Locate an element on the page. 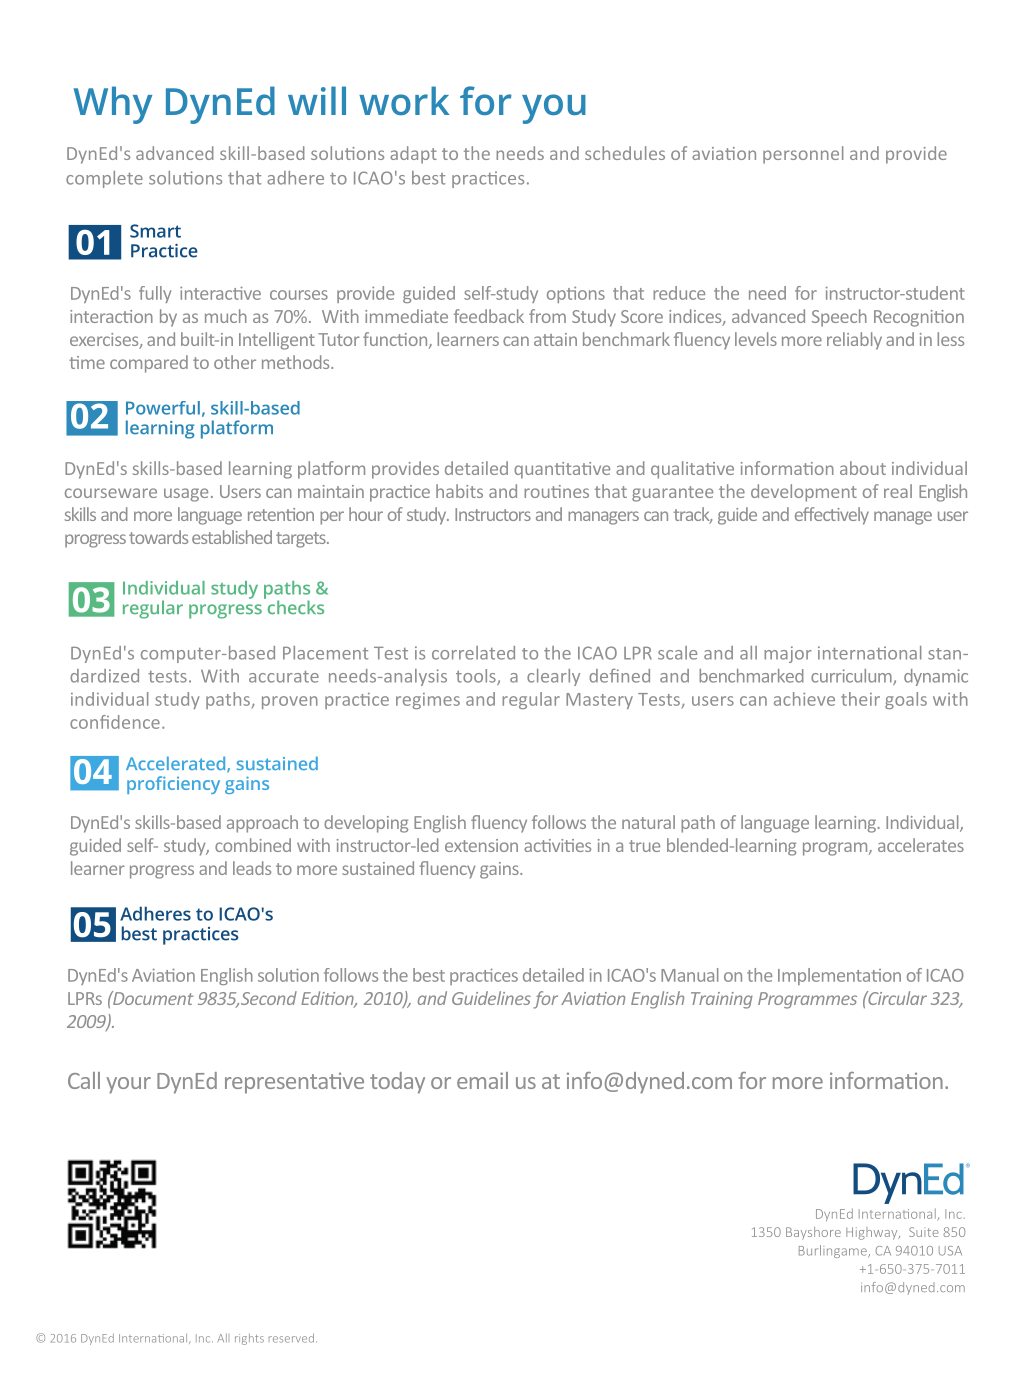 Image resolution: width=1012 pixels, height=1374 pixels. their is located at coordinates (860, 699).
